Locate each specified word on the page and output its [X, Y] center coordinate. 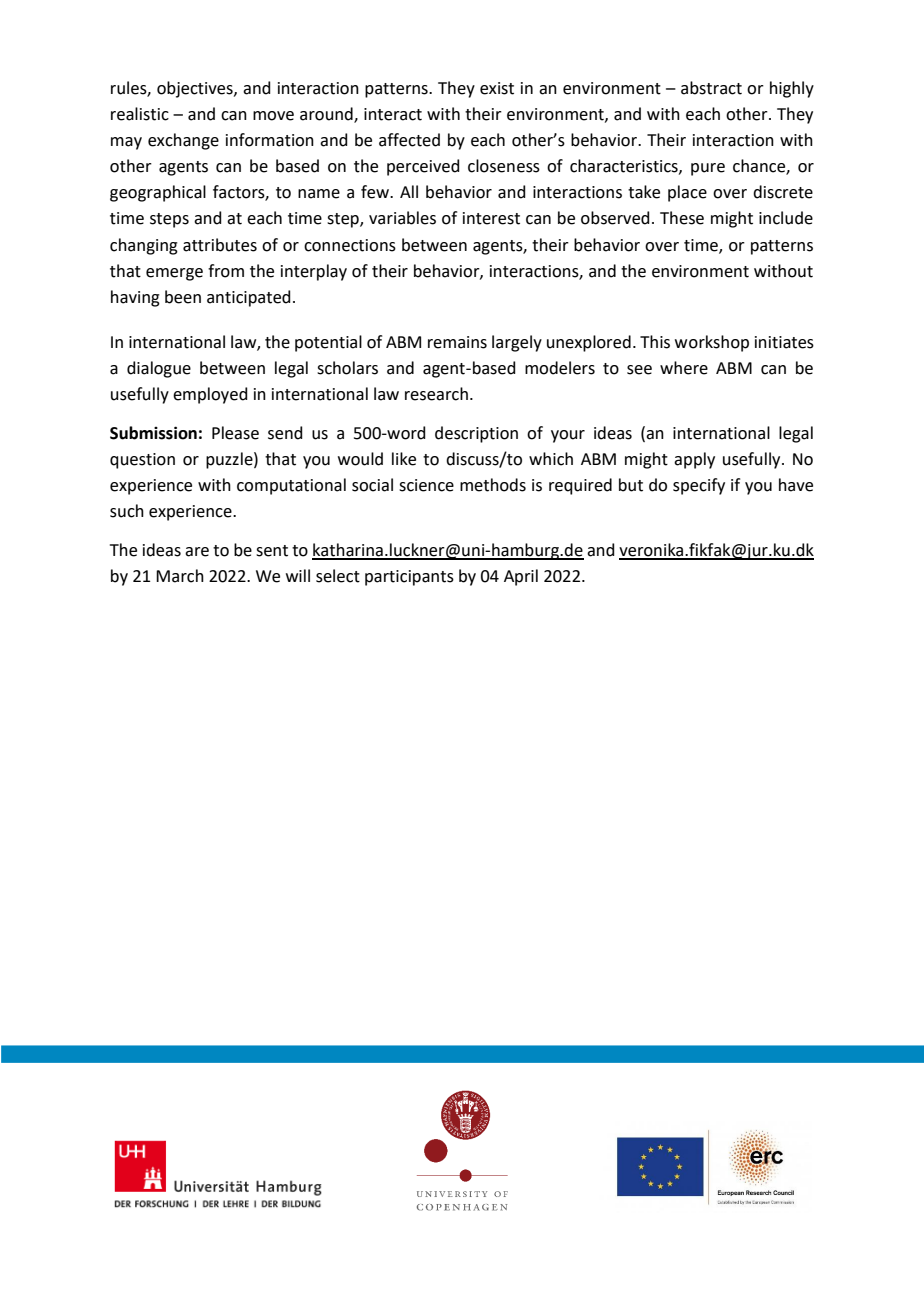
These [682, 218]
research [436, 394]
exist [497, 88]
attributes [220, 245]
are [197, 552]
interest [491, 218]
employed [210, 395]
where [684, 368]
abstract [711, 88]
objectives [196, 89]
